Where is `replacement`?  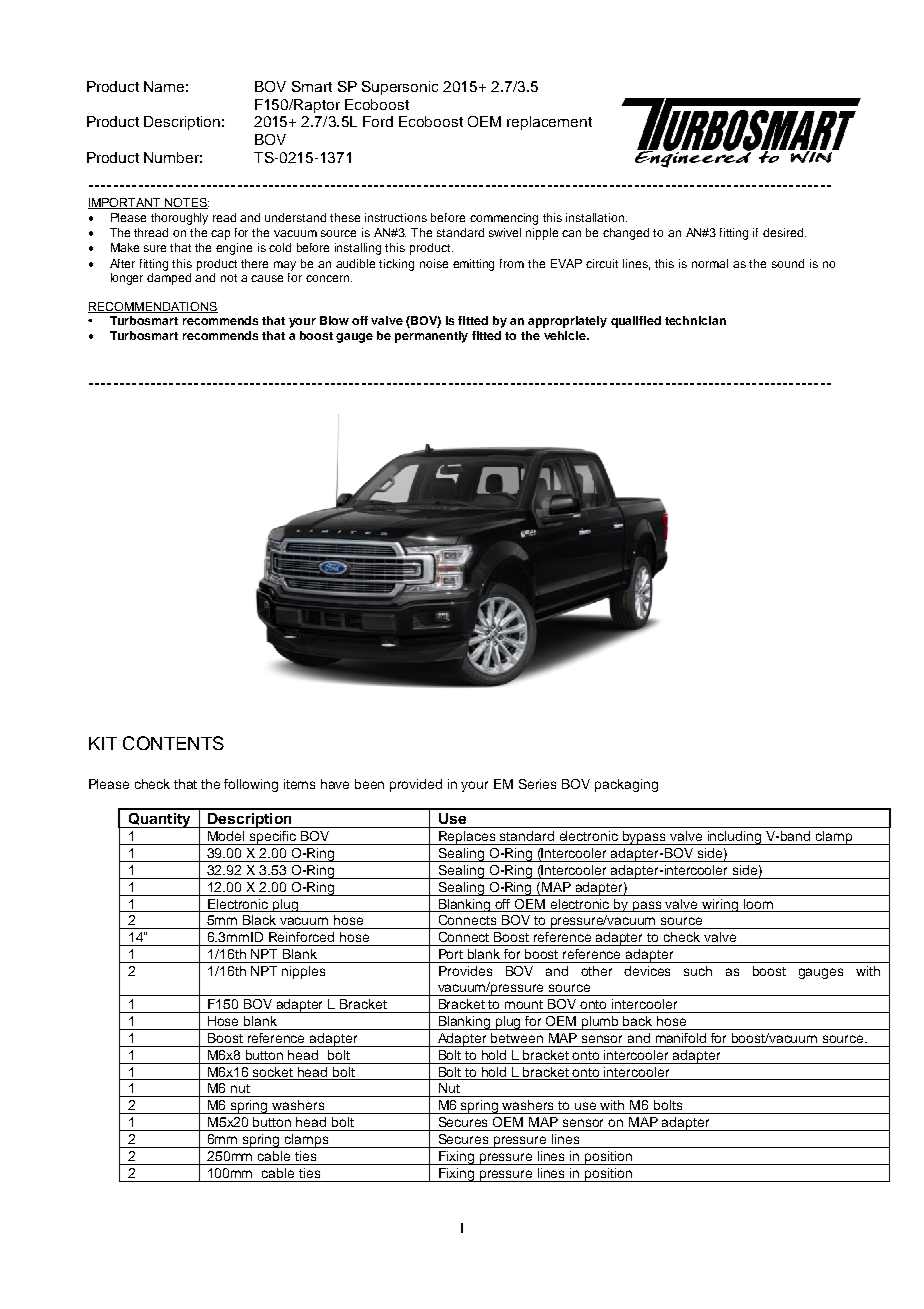
replacement is located at coordinates (549, 123).
